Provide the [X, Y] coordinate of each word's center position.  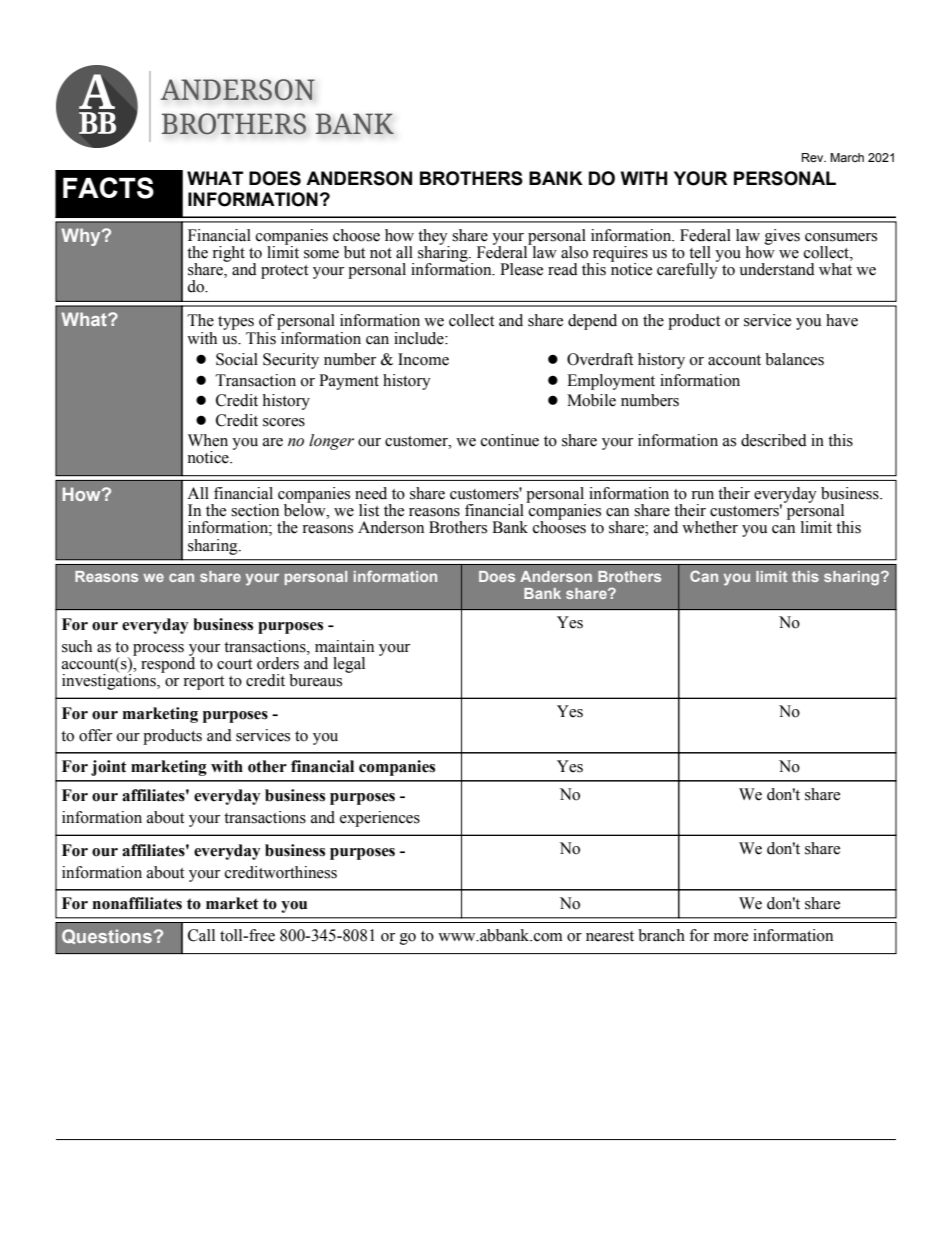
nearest [610, 936]
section [255, 510]
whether [710, 527]
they [434, 238]
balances [794, 359]
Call [201, 935]
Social [237, 359]
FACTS [108, 188]
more [731, 937]
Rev [814, 157]
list [369, 510]
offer [95, 735]
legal [349, 665]
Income [423, 359]
